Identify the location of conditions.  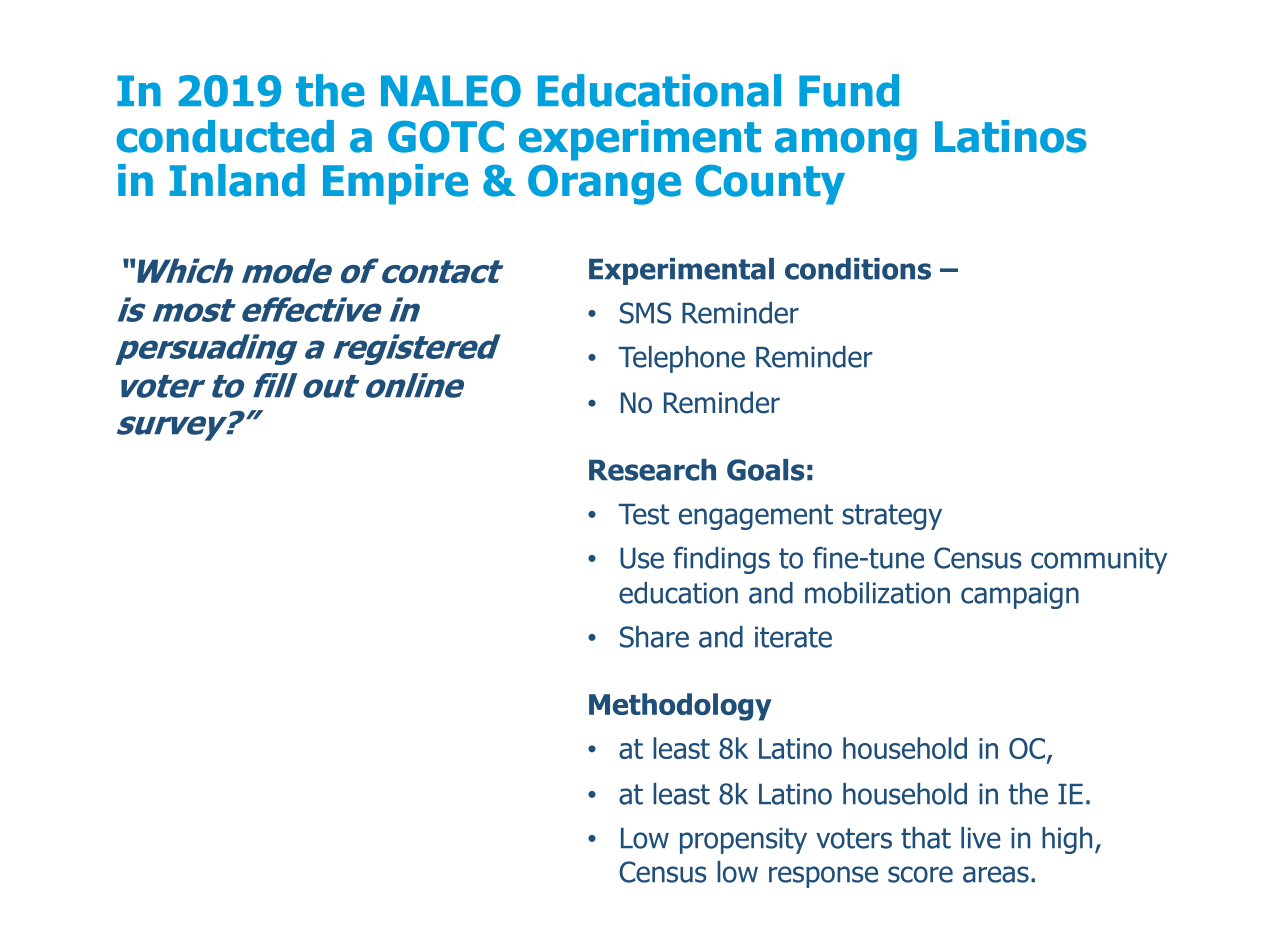
(858, 269).
